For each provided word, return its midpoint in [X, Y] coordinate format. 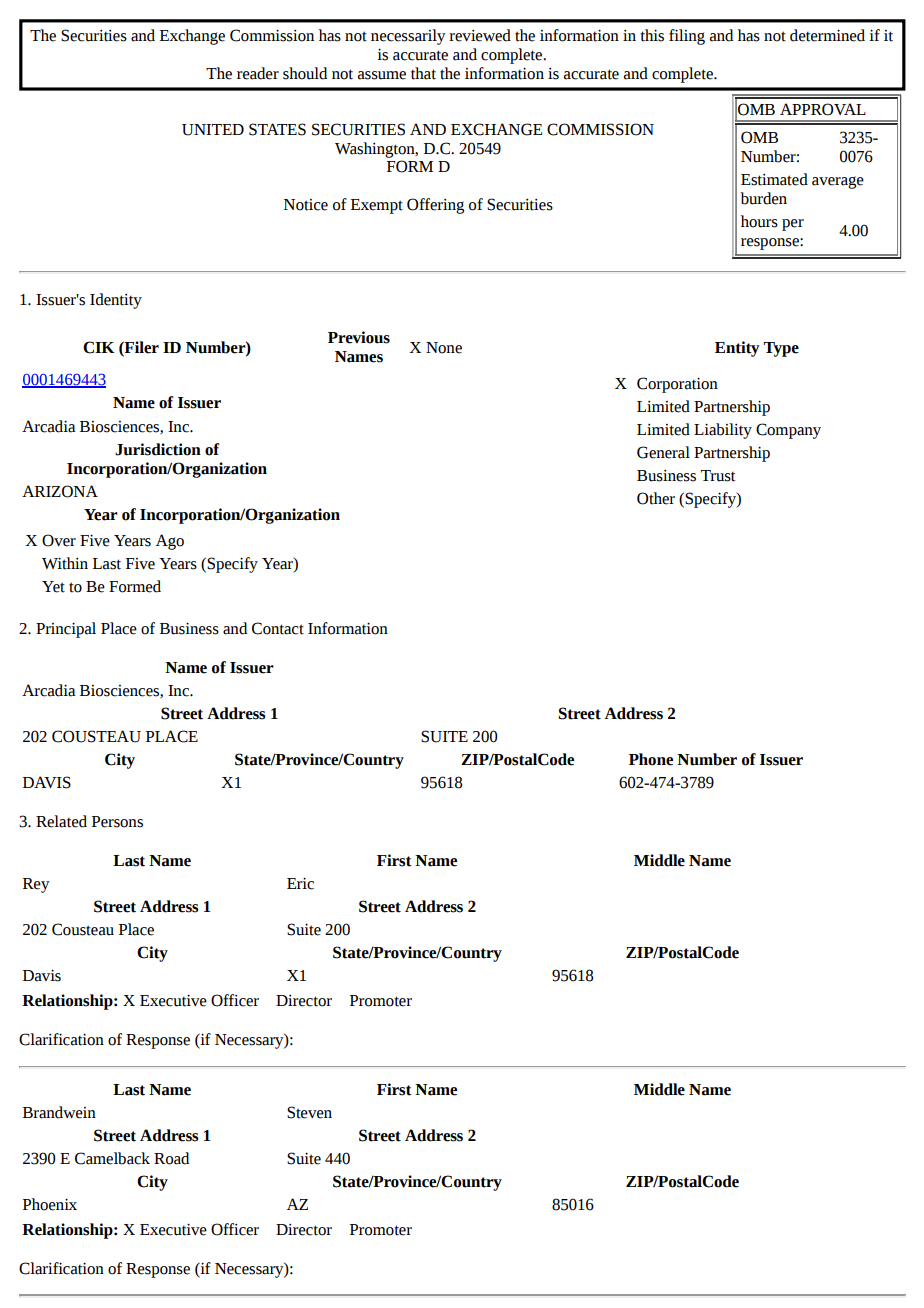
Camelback [112, 1158]
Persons [117, 822]
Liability [723, 431]
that [423, 73]
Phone [651, 759]
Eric [300, 883]
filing [687, 37]
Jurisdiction [158, 449]
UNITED [213, 130]
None [444, 348]
